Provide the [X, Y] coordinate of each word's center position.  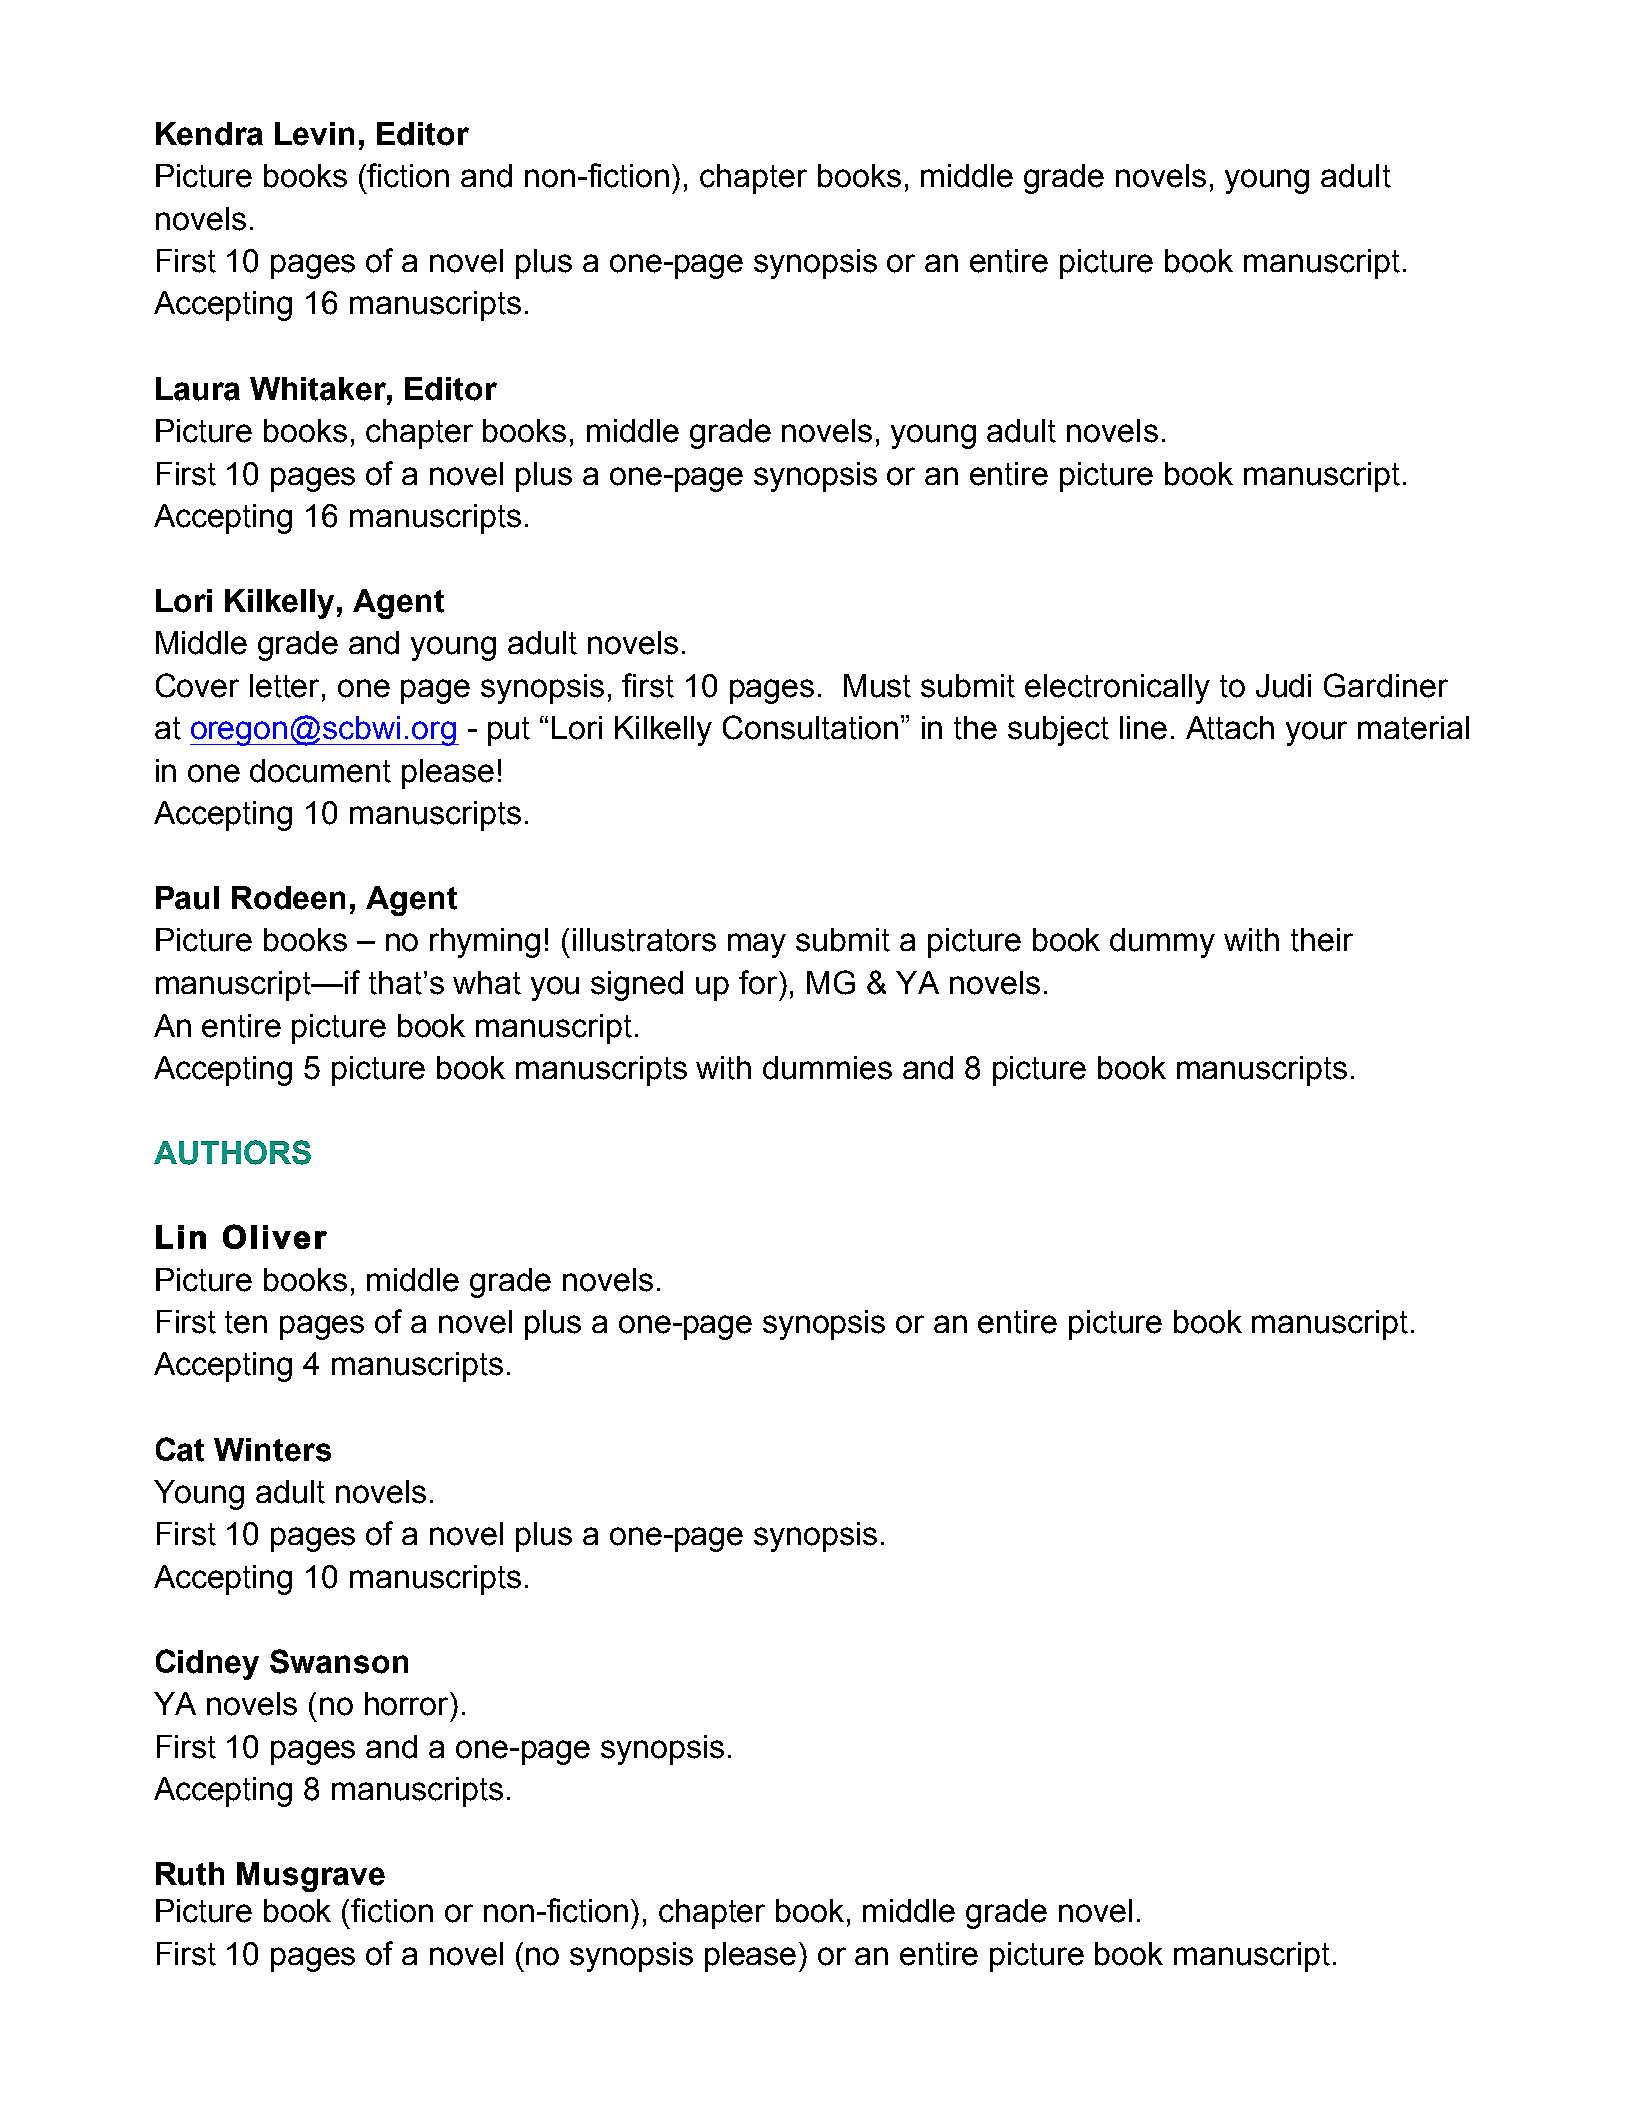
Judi [1283, 686]
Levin [314, 134]
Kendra [209, 134]
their [1322, 940]
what [487, 983]
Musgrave [311, 1877]
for [759, 982]
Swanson [339, 1661]
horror [408, 1704]
